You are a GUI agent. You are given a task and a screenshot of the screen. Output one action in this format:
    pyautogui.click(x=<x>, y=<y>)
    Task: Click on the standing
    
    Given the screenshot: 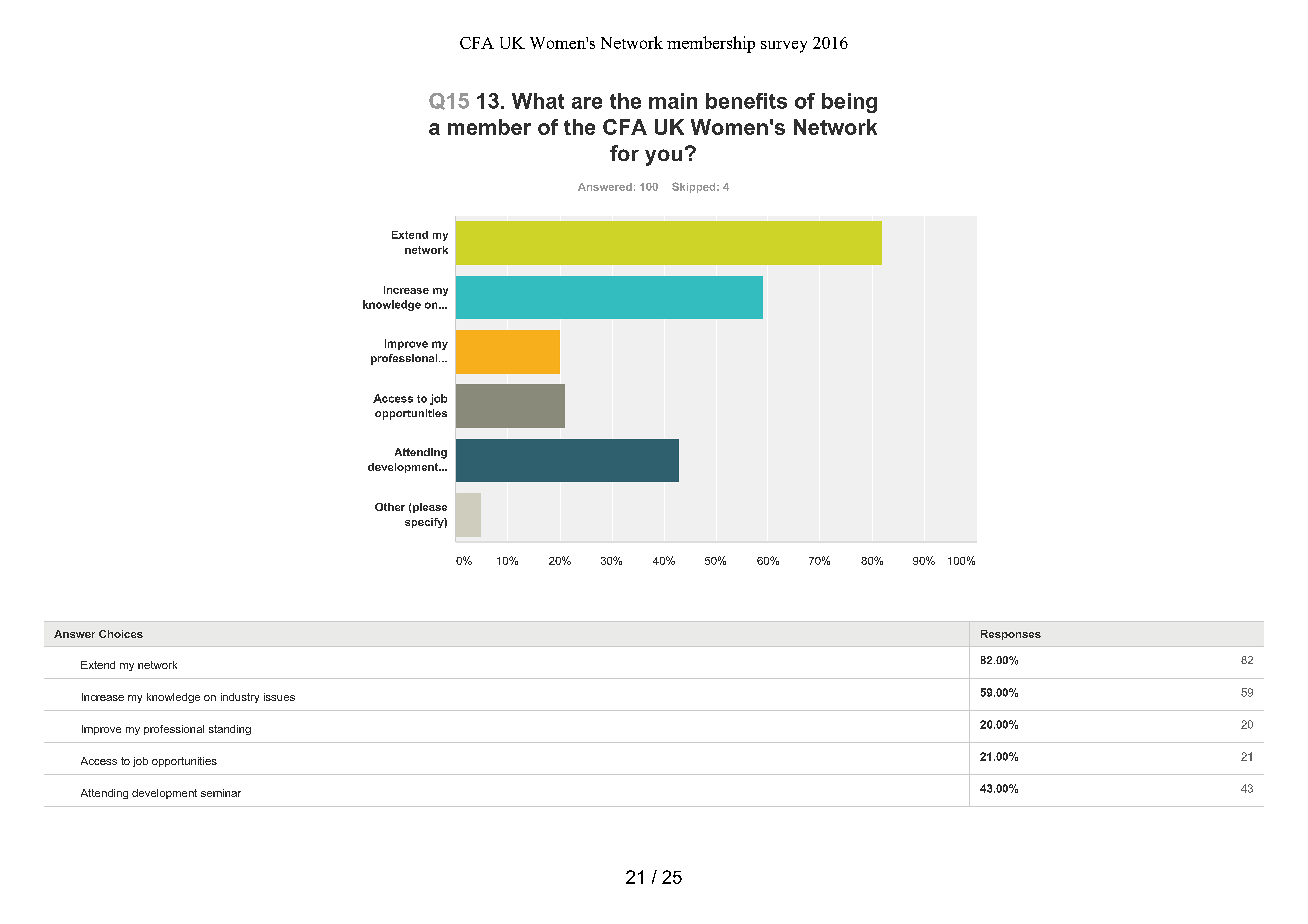 What is the action you would take?
    pyautogui.click(x=230, y=730)
